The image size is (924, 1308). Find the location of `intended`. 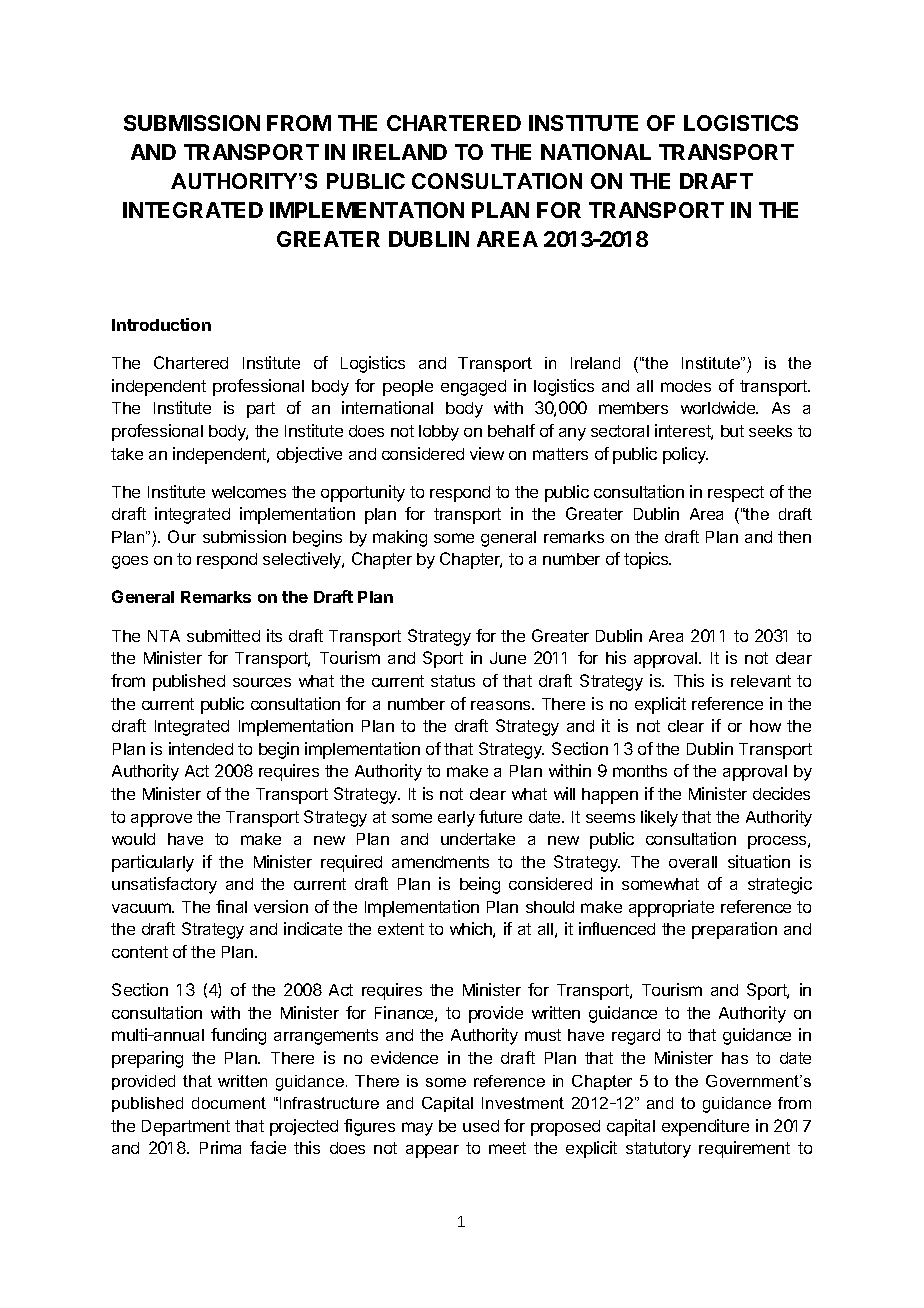

intended is located at coordinates (201, 748).
